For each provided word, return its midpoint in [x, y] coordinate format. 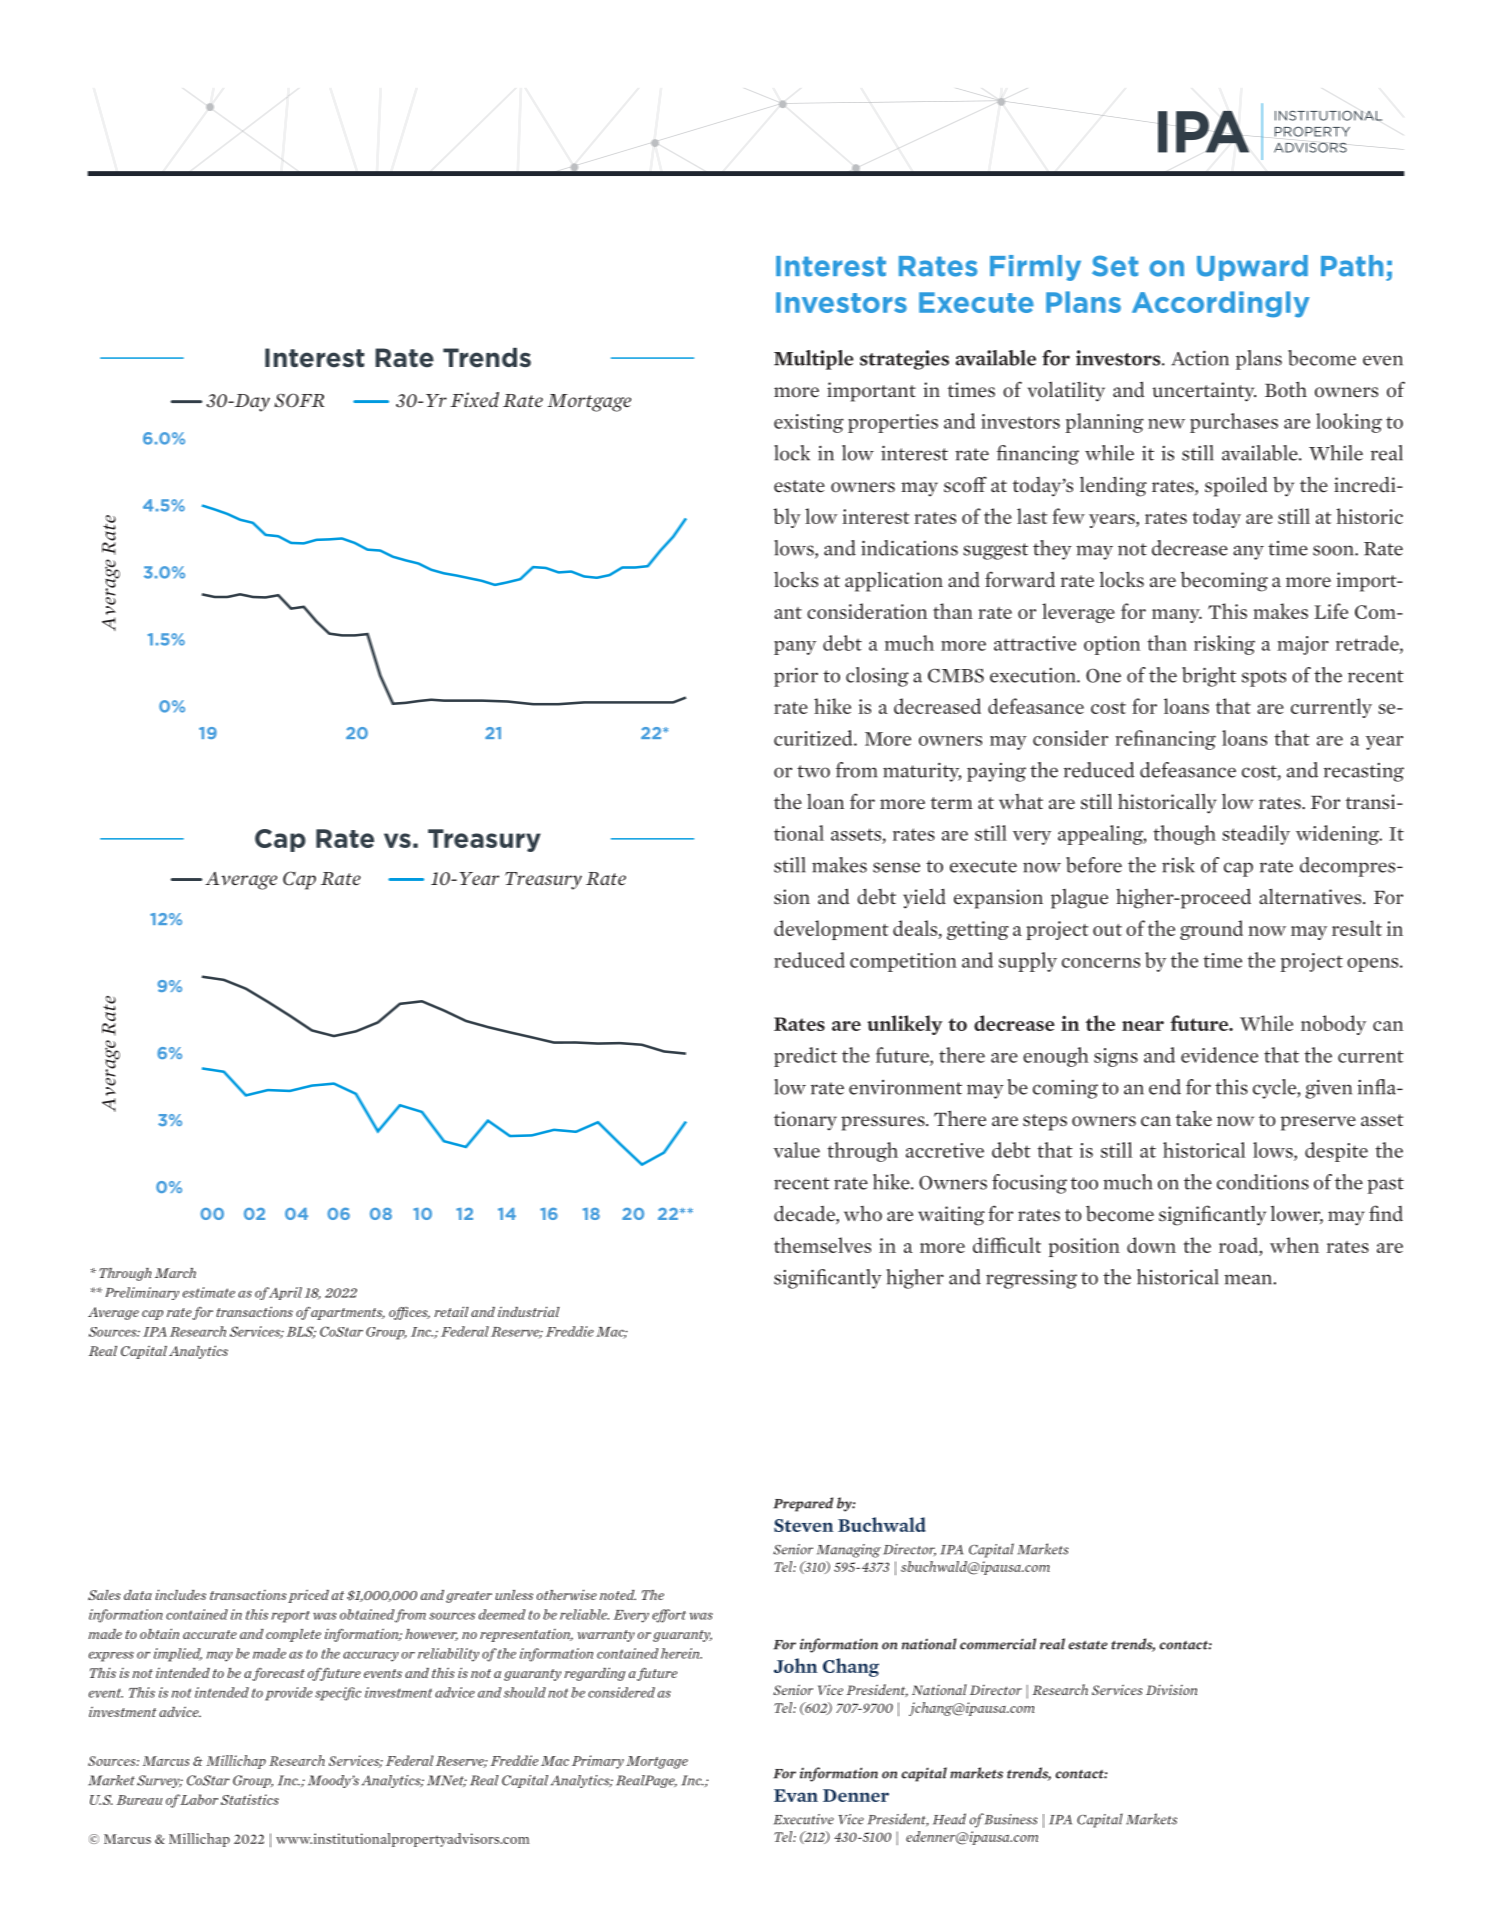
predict [805, 1057]
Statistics [249, 1799]
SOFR [299, 400]
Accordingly [1221, 304]
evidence [1219, 1055]
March [175, 1273]
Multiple [814, 360]
